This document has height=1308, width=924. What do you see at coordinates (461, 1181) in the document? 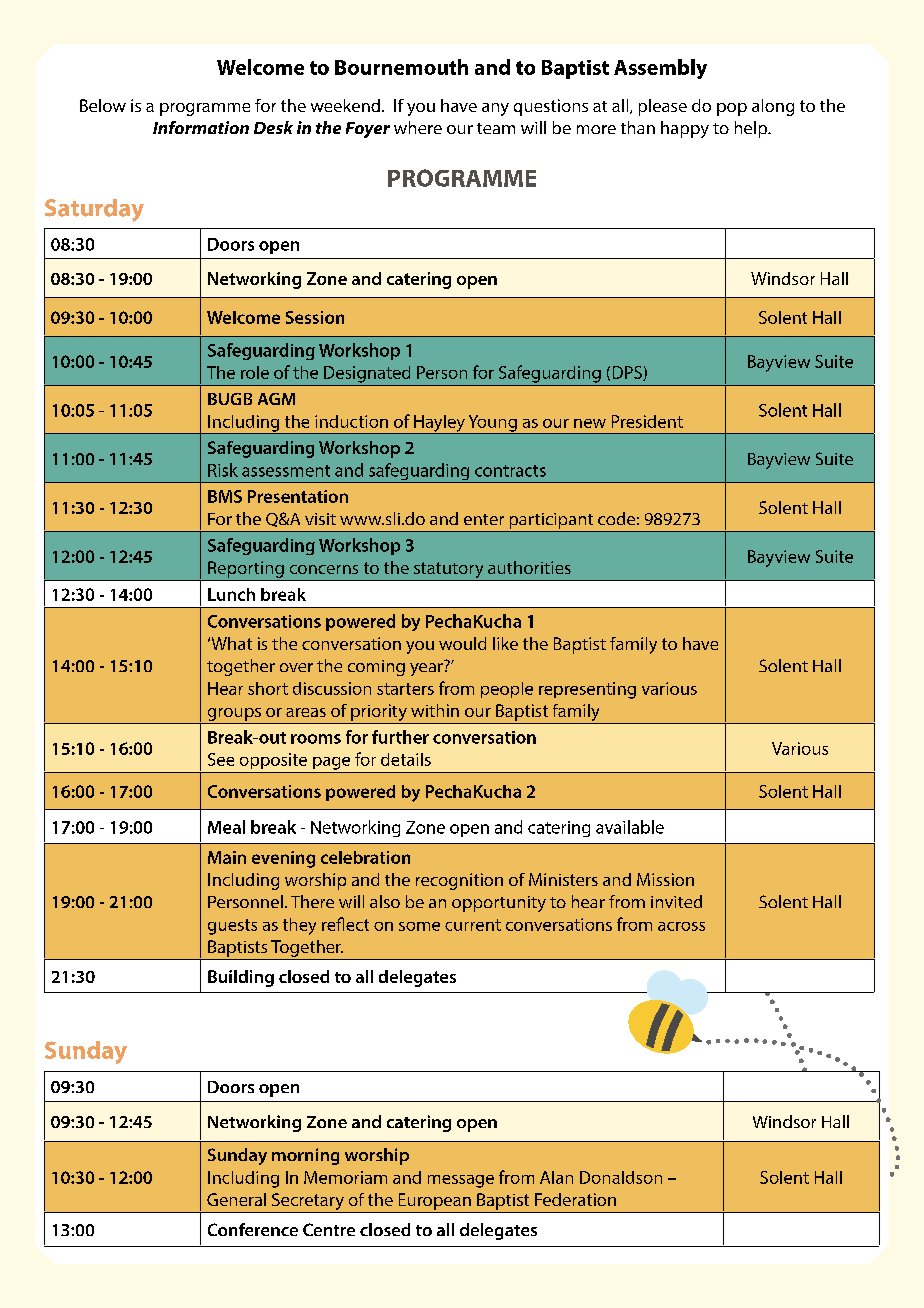
I see `message` at bounding box center [461, 1181].
